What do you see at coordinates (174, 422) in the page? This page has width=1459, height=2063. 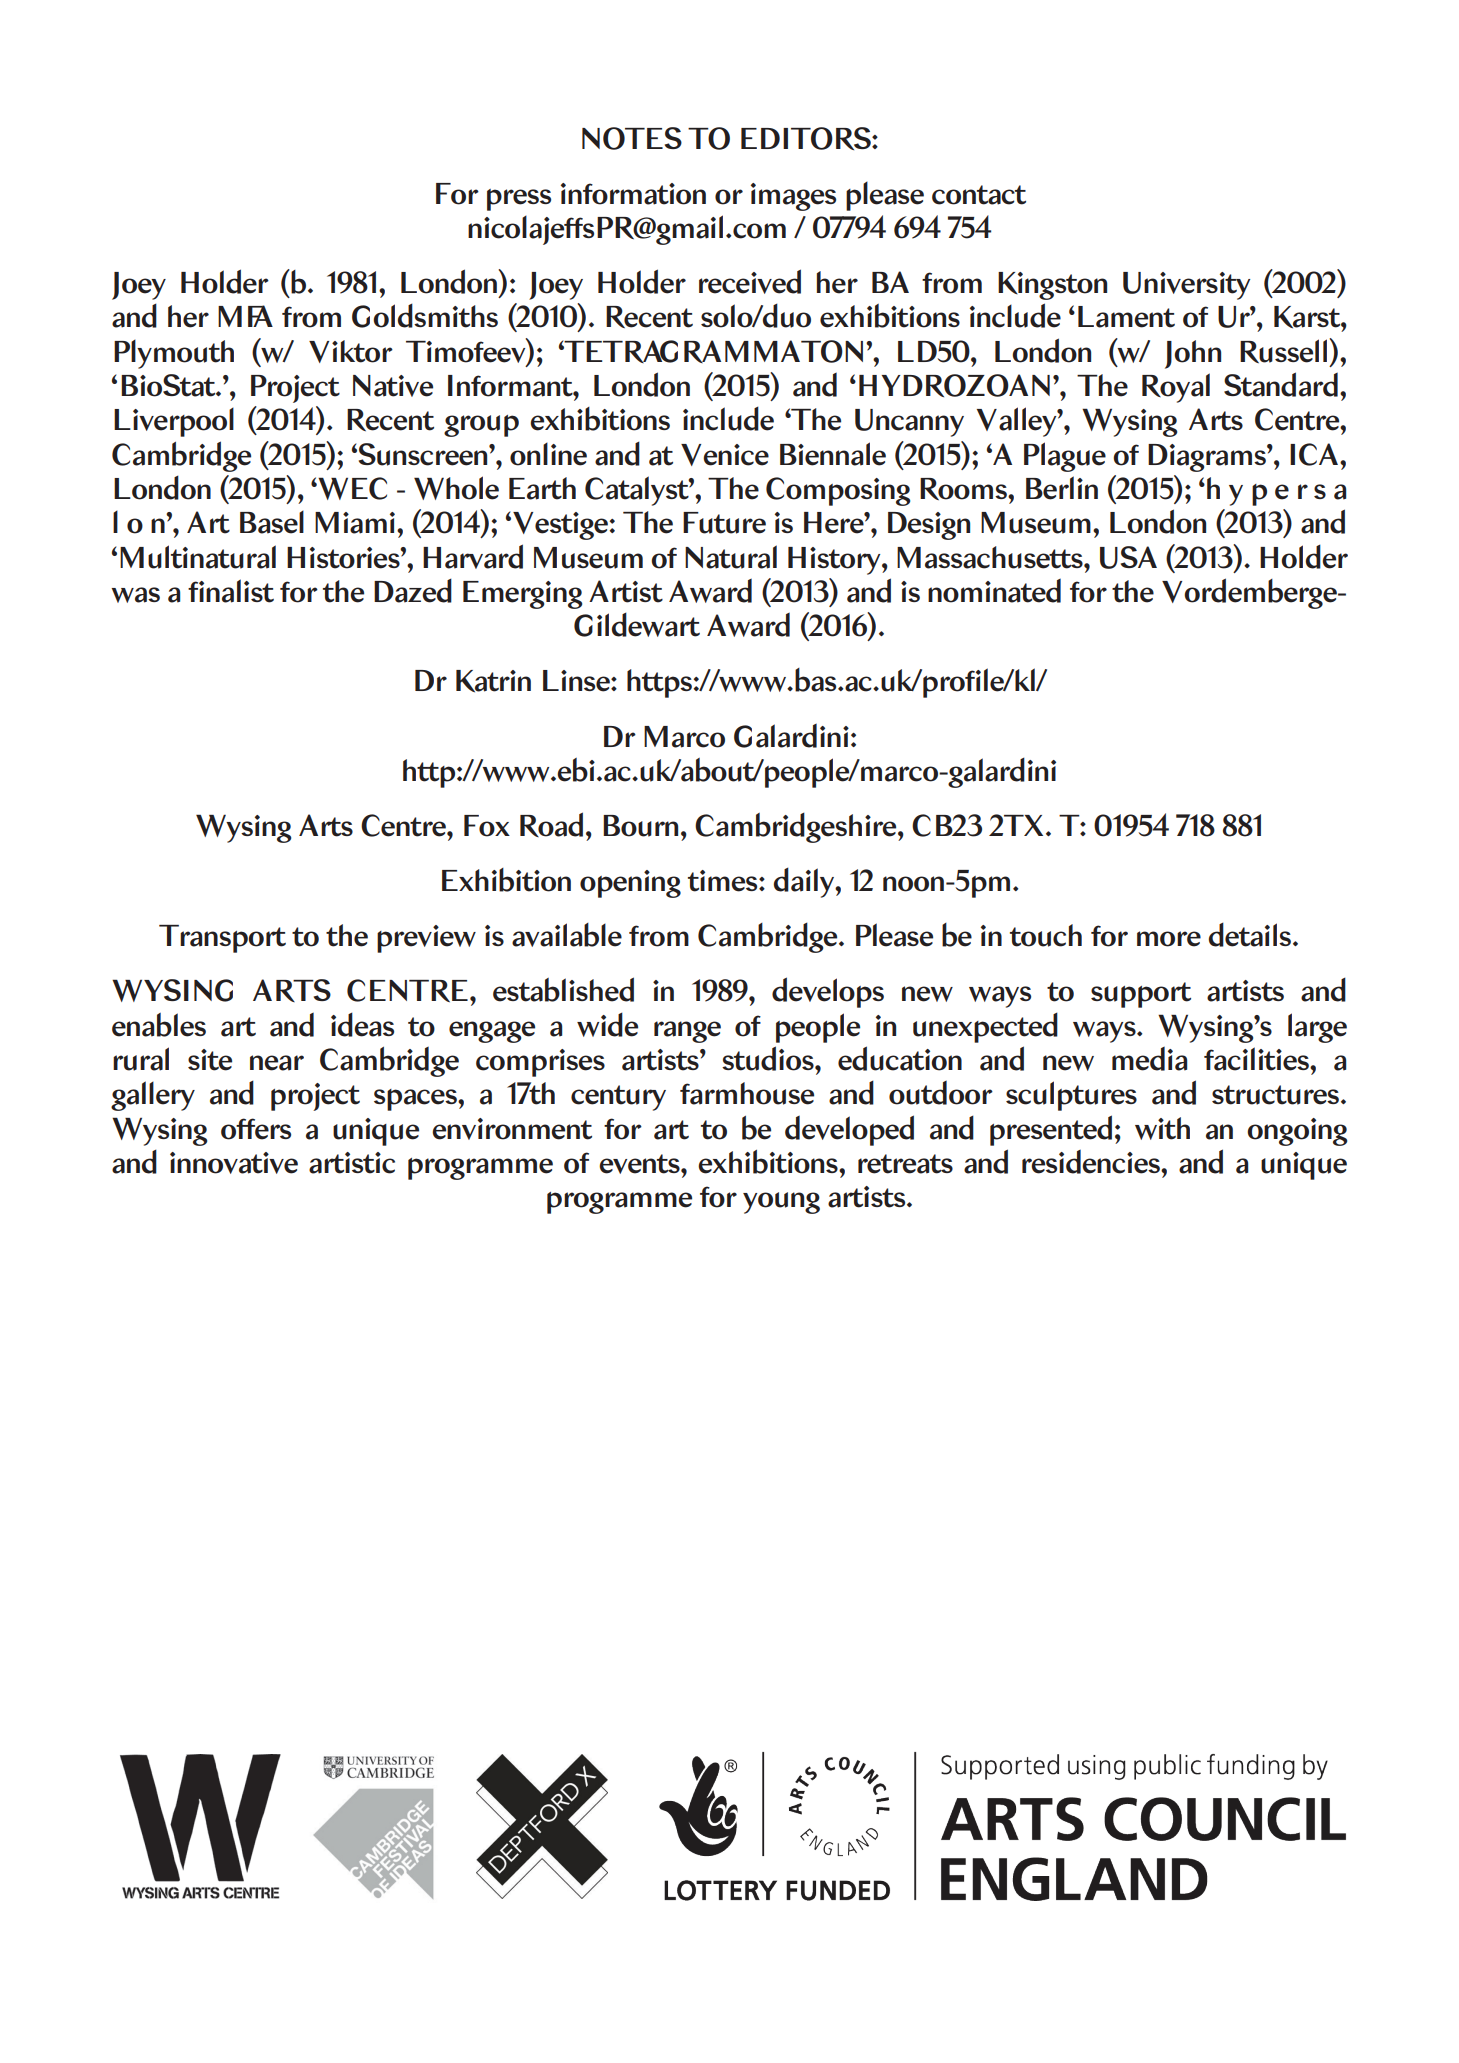 I see `Liverpool` at bounding box center [174, 422].
